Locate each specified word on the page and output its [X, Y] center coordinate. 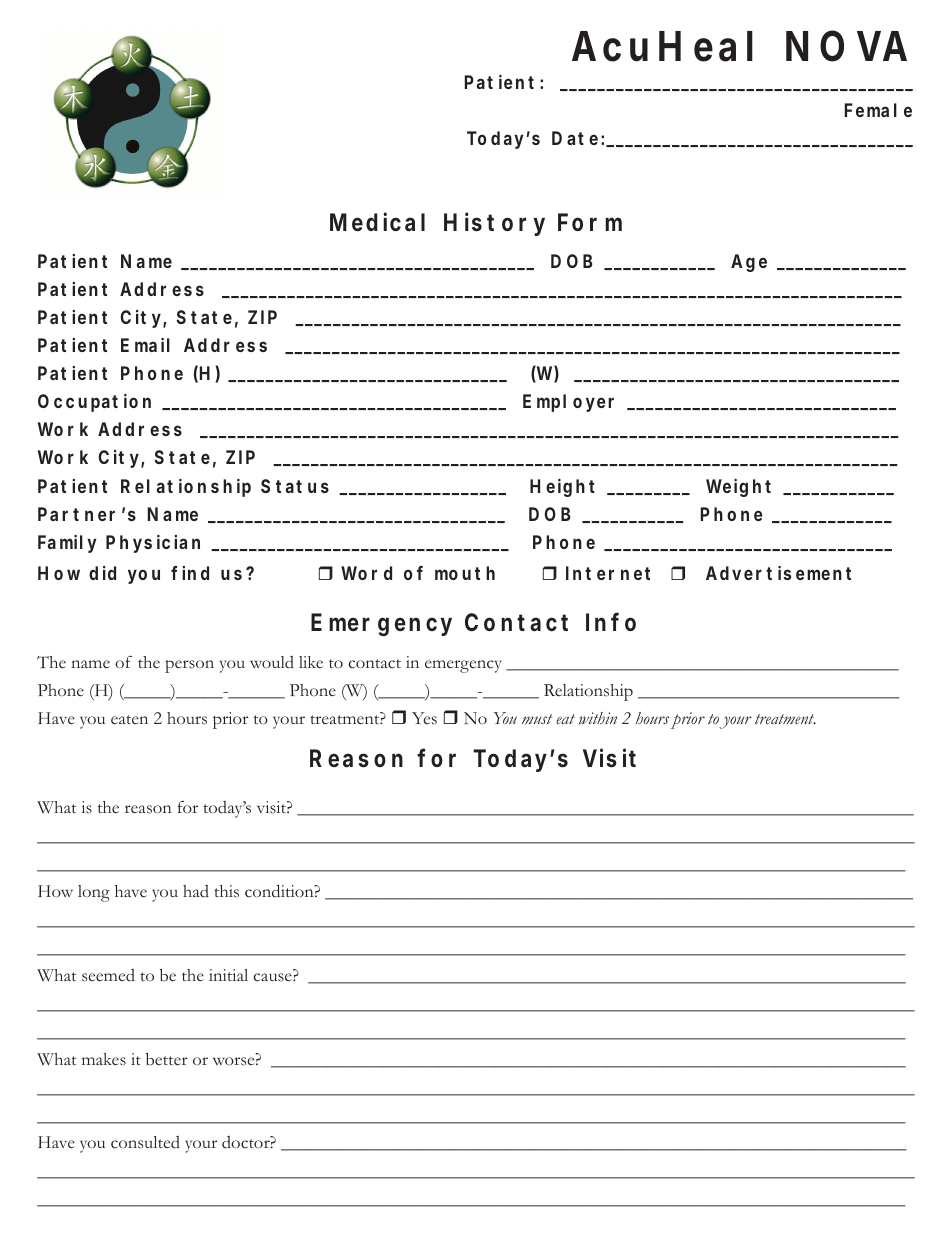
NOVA [846, 46]
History [494, 224]
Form [590, 222]
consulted [145, 1142]
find [190, 573]
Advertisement [778, 573]
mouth [465, 573]
